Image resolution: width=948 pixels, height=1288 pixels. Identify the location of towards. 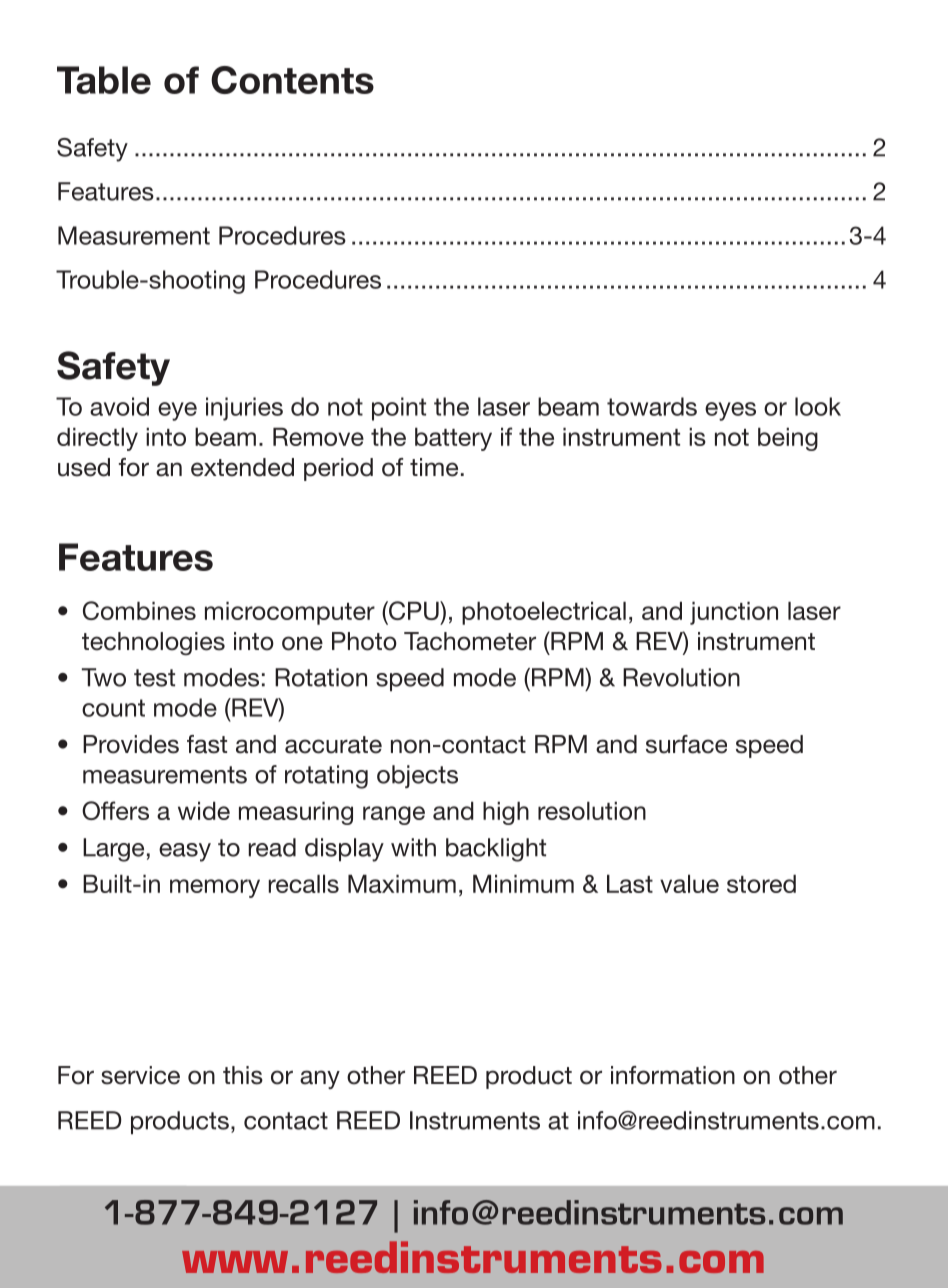
(652, 406).
